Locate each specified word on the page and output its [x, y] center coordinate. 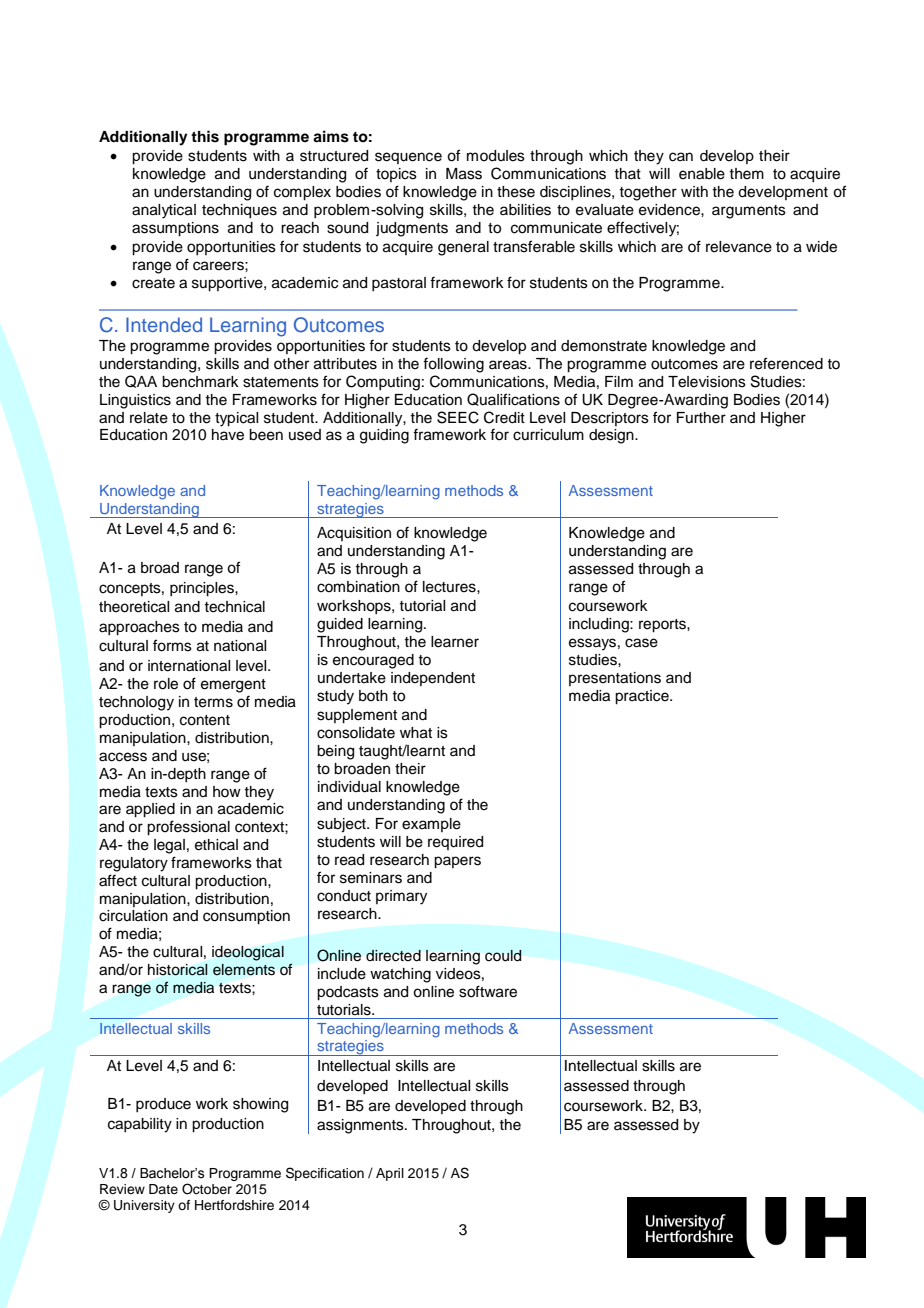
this [205, 136]
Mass [464, 174]
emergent [233, 686]
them [746, 174]
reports [663, 626]
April [390, 1174]
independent [433, 679]
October [207, 1189]
